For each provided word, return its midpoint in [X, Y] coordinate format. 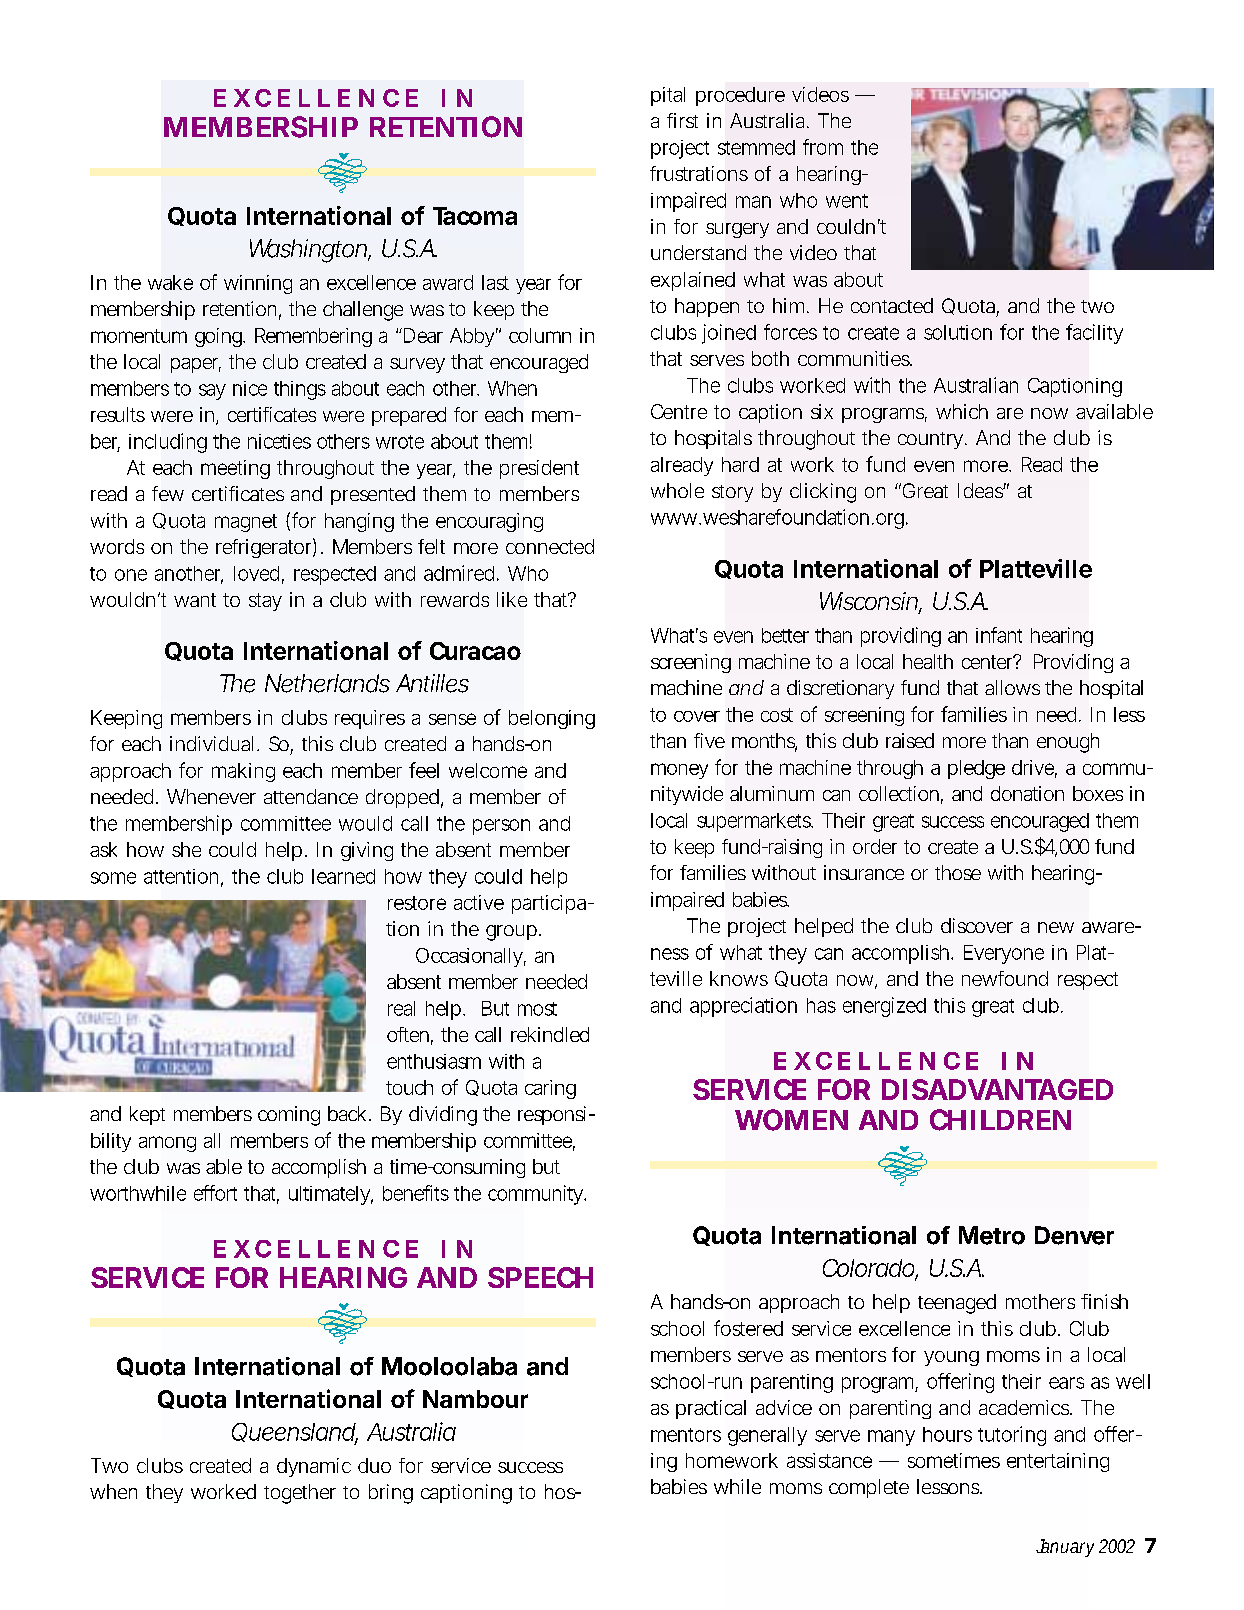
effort [215, 1193]
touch [409, 1087]
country [930, 440]
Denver [1074, 1235]
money [679, 771]
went [847, 201]
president [539, 469]
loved [256, 573]
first [682, 120]
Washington [308, 251]
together [300, 1494]
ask [103, 849]
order [875, 846]
